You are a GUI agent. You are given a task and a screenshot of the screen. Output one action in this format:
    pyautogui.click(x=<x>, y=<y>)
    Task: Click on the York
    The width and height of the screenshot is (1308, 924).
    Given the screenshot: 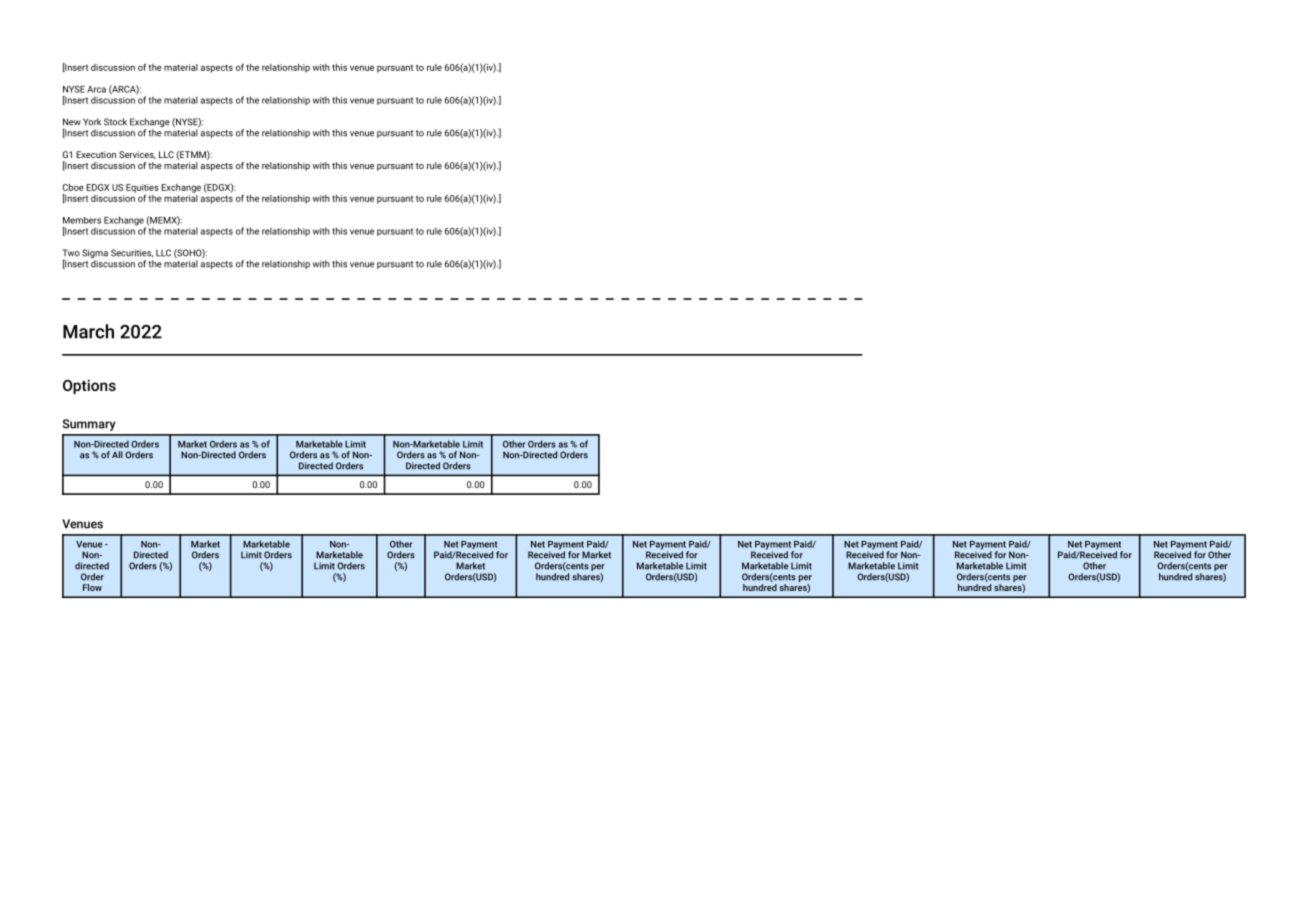 What is the action you would take?
    pyautogui.click(x=92, y=122)
